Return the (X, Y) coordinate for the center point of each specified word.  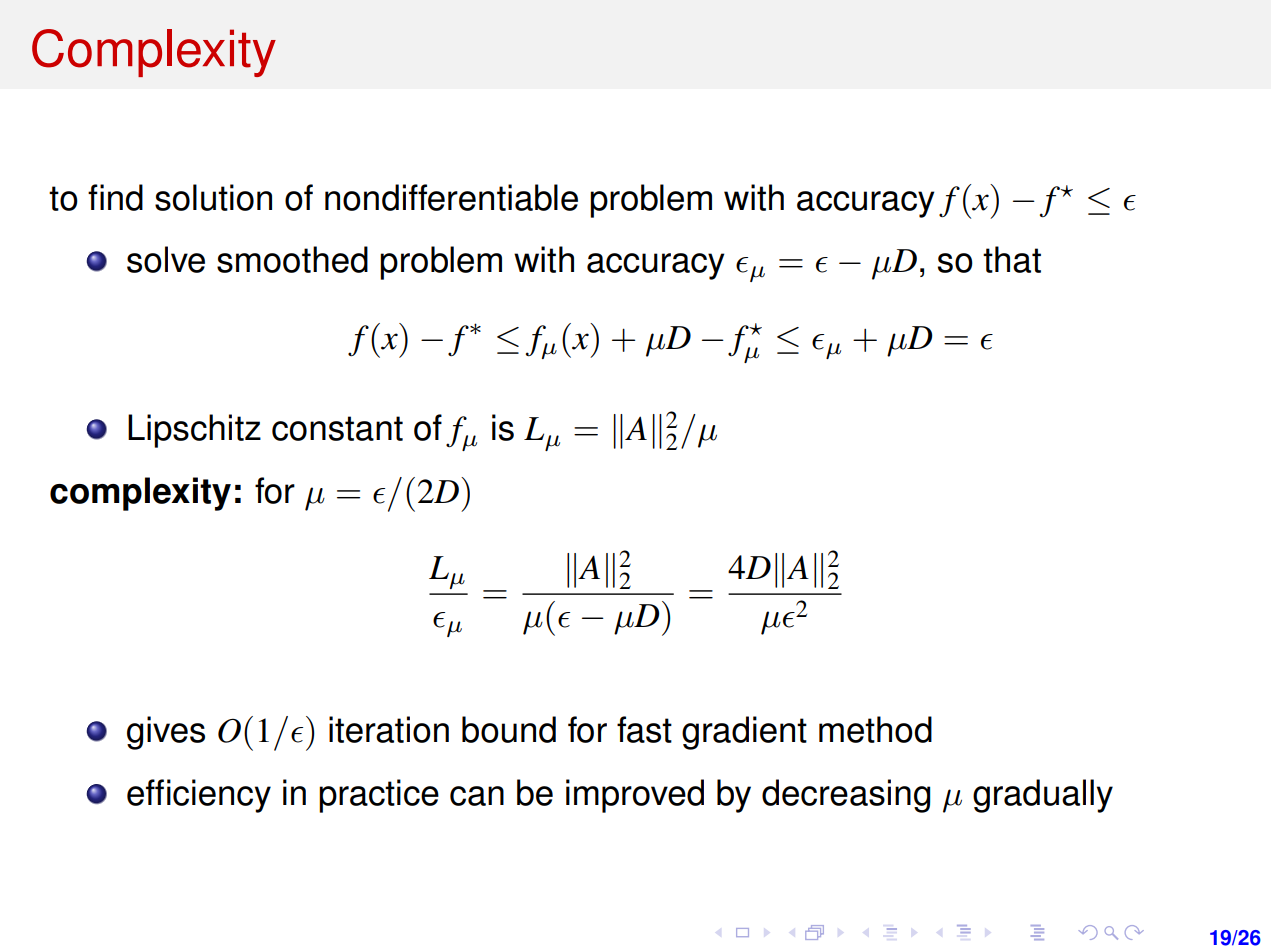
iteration (389, 729)
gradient (744, 733)
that (1012, 259)
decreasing (846, 796)
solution (213, 197)
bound (509, 729)
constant (337, 428)
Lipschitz (194, 431)
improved (635, 796)
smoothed (292, 259)
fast (644, 729)
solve (166, 259)
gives (166, 733)
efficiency (199, 796)
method (875, 729)
